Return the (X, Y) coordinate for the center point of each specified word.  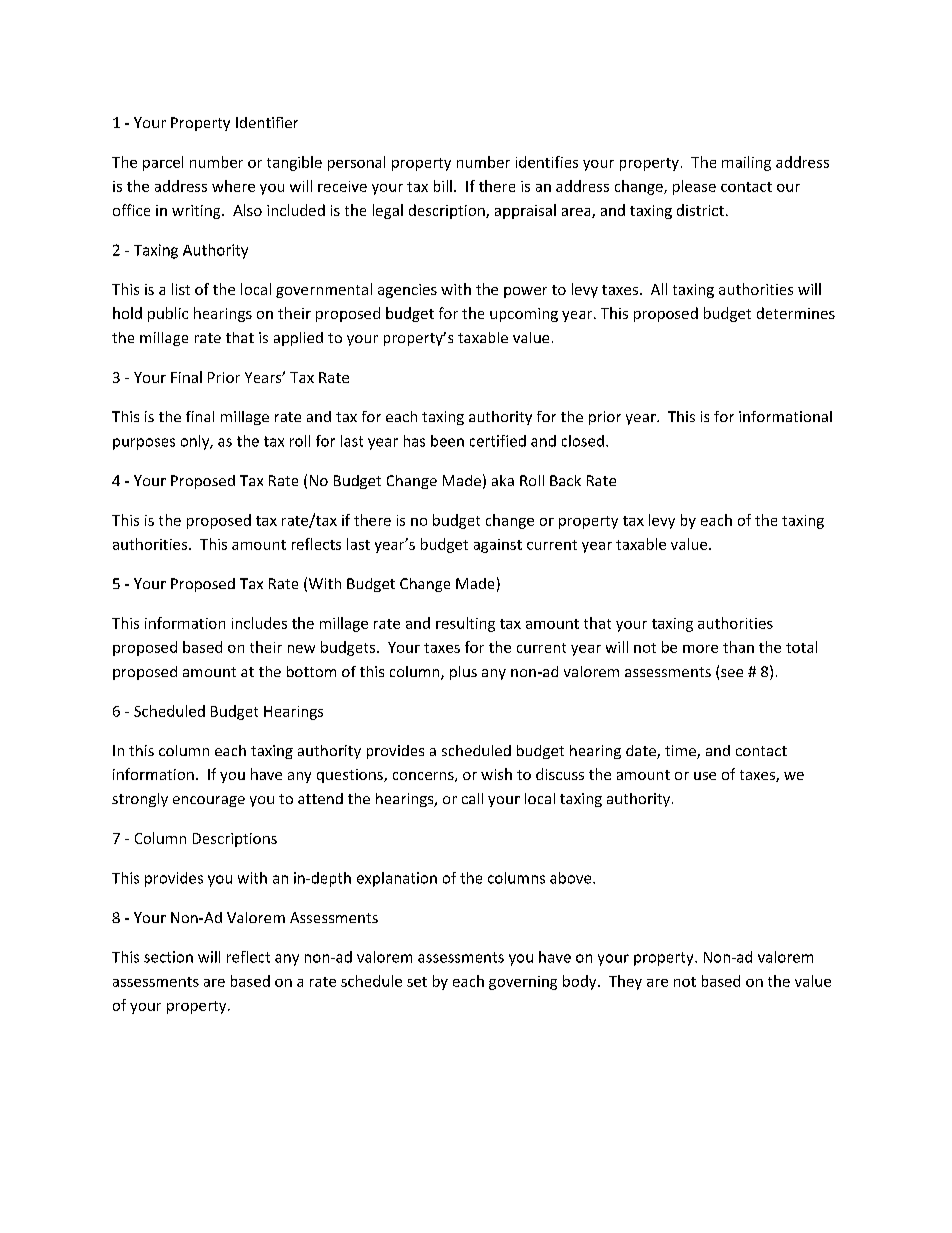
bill (443, 186)
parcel (163, 163)
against (498, 546)
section (168, 957)
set (417, 982)
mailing (746, 163)
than (738, 647)
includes (259, 623)
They (625, 982)
